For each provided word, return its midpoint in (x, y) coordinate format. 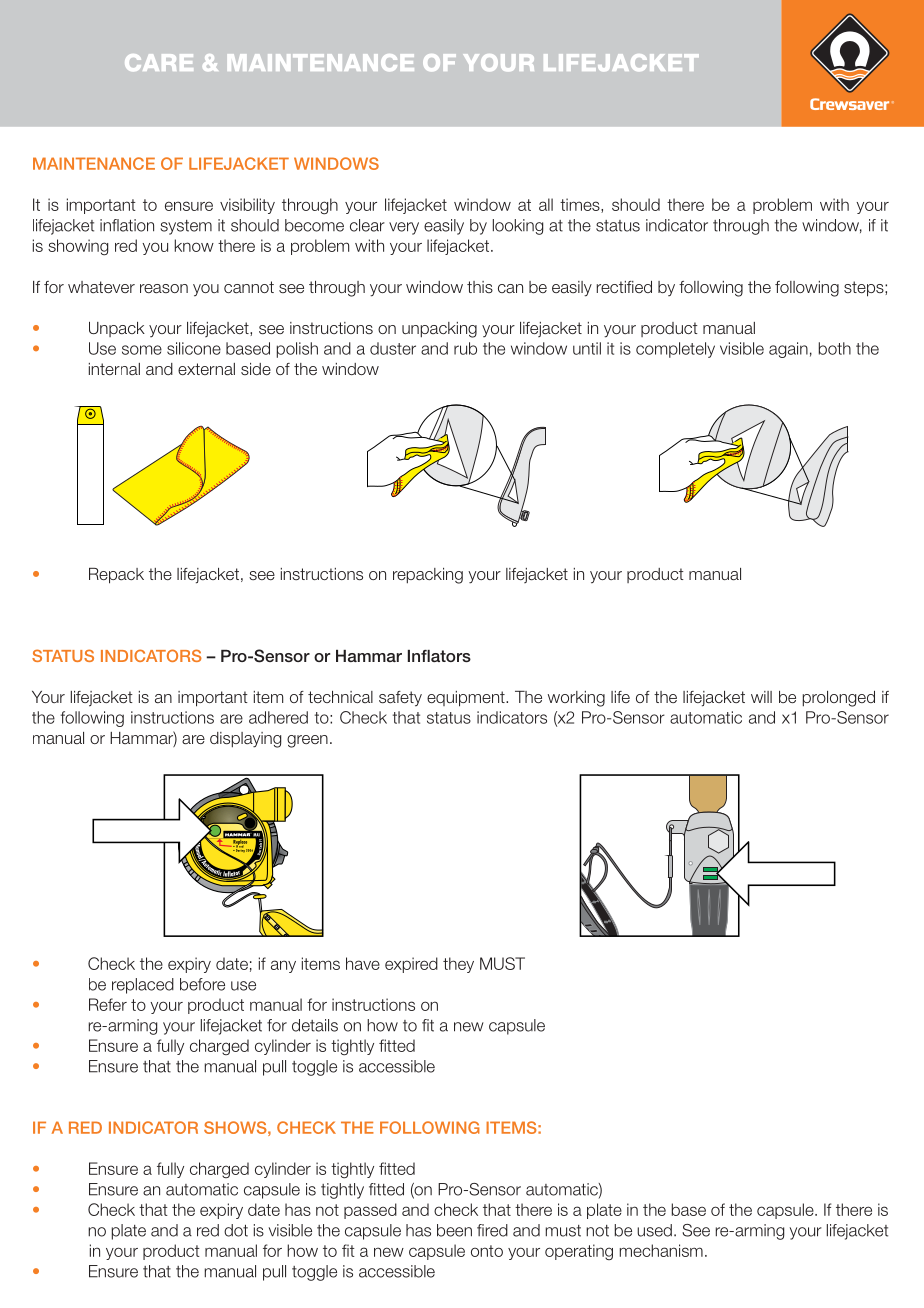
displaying (245, 740)
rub (465, 348)
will (761, 697)
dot (236, 1230)
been (454, 1230)
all (546, 204)
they (458, 965)
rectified (624, 287)
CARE (159, 62)
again (788, 350)
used (654, 1230)
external (206, 369)
